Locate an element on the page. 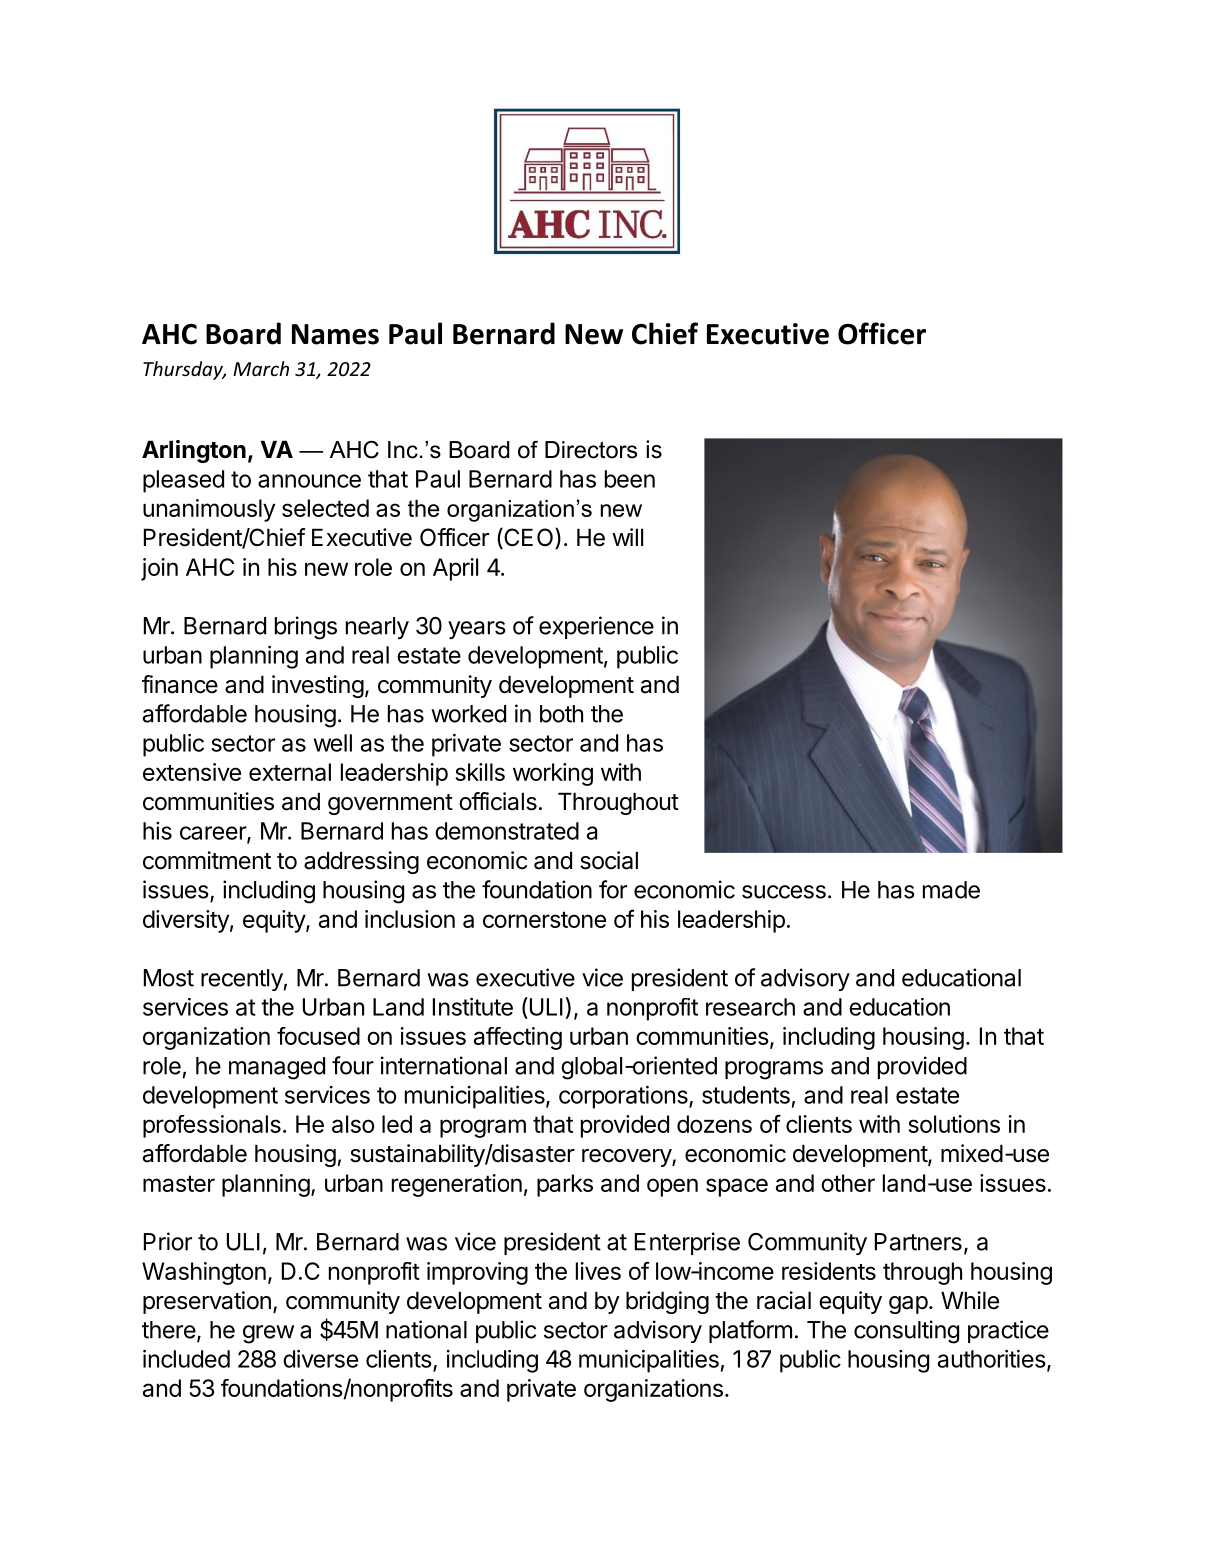  career is located at coordinates (214, 834).
